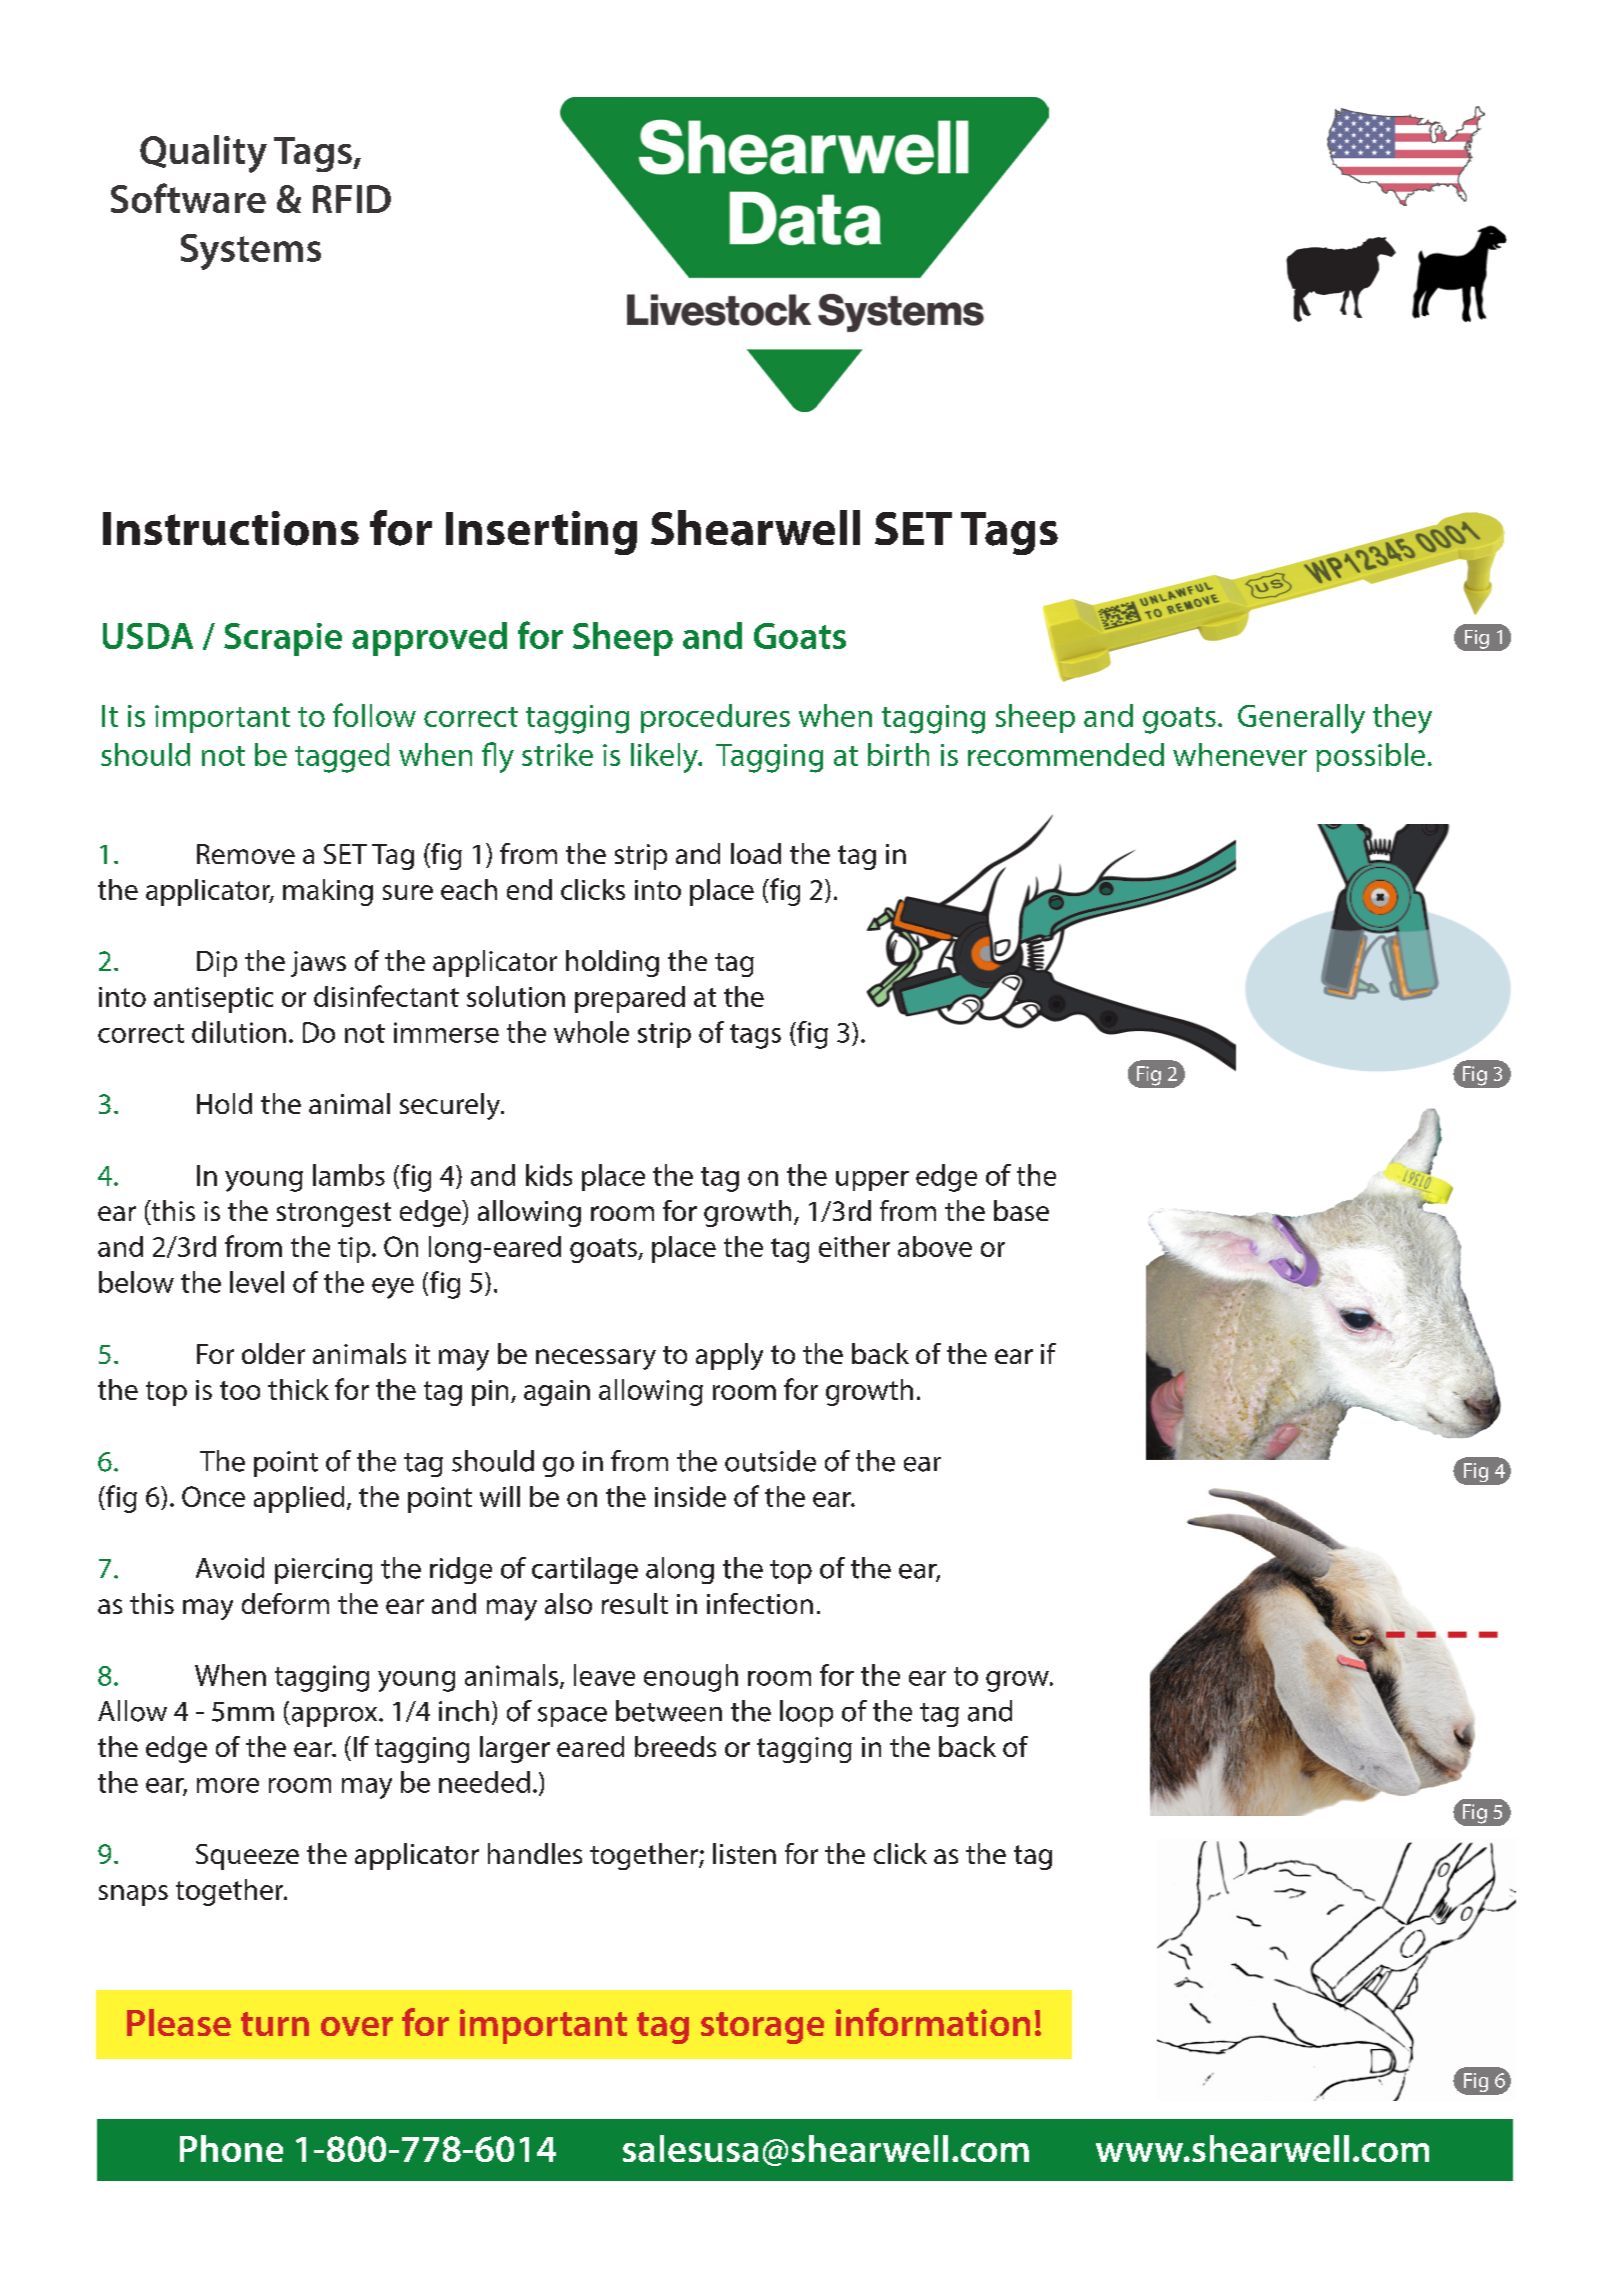 The image size is (1610, 2278). Describe the element at coordinates (933, 2022) in the page. I see `information` at that location.
